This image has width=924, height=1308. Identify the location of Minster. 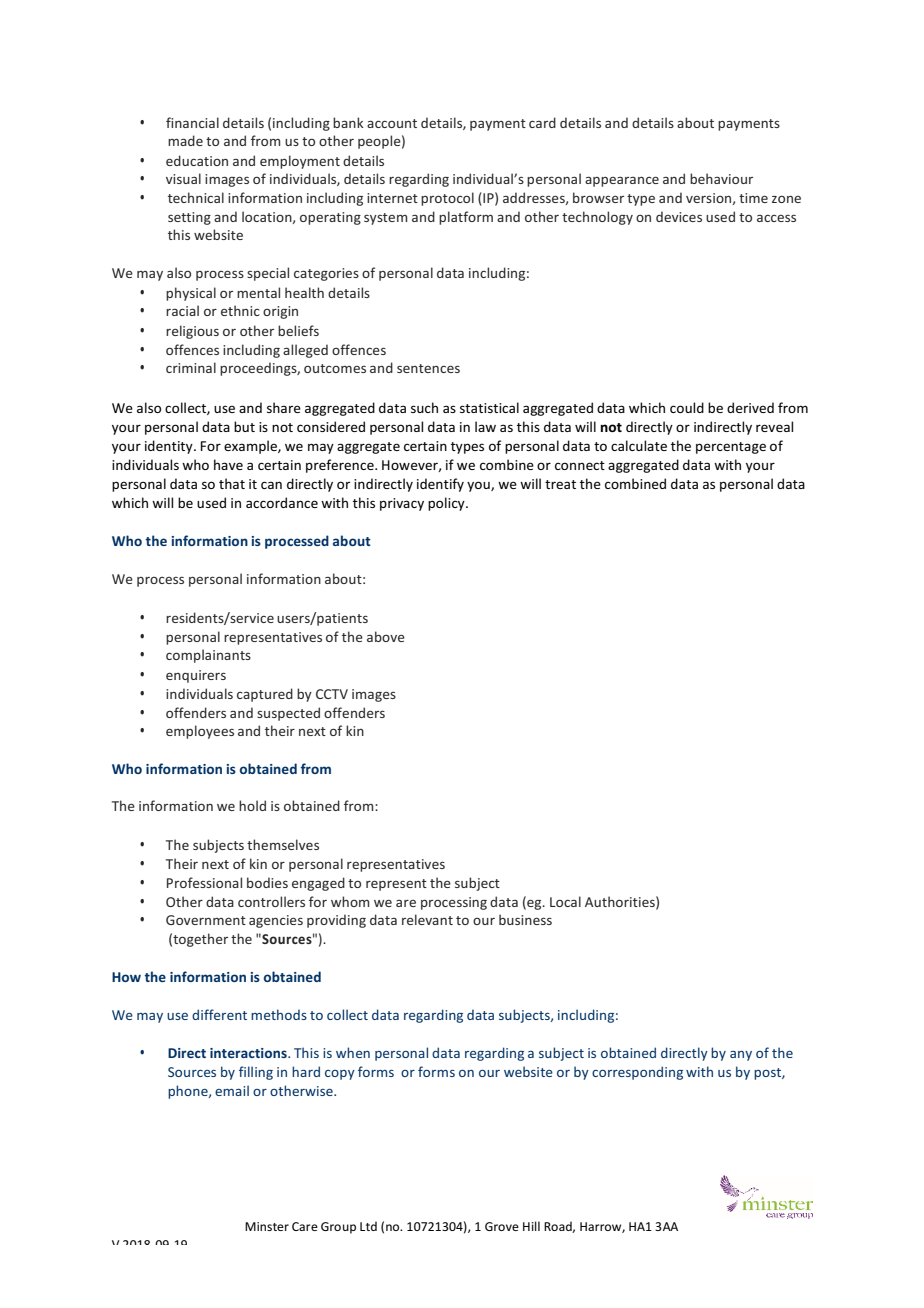
(267, 1226).
